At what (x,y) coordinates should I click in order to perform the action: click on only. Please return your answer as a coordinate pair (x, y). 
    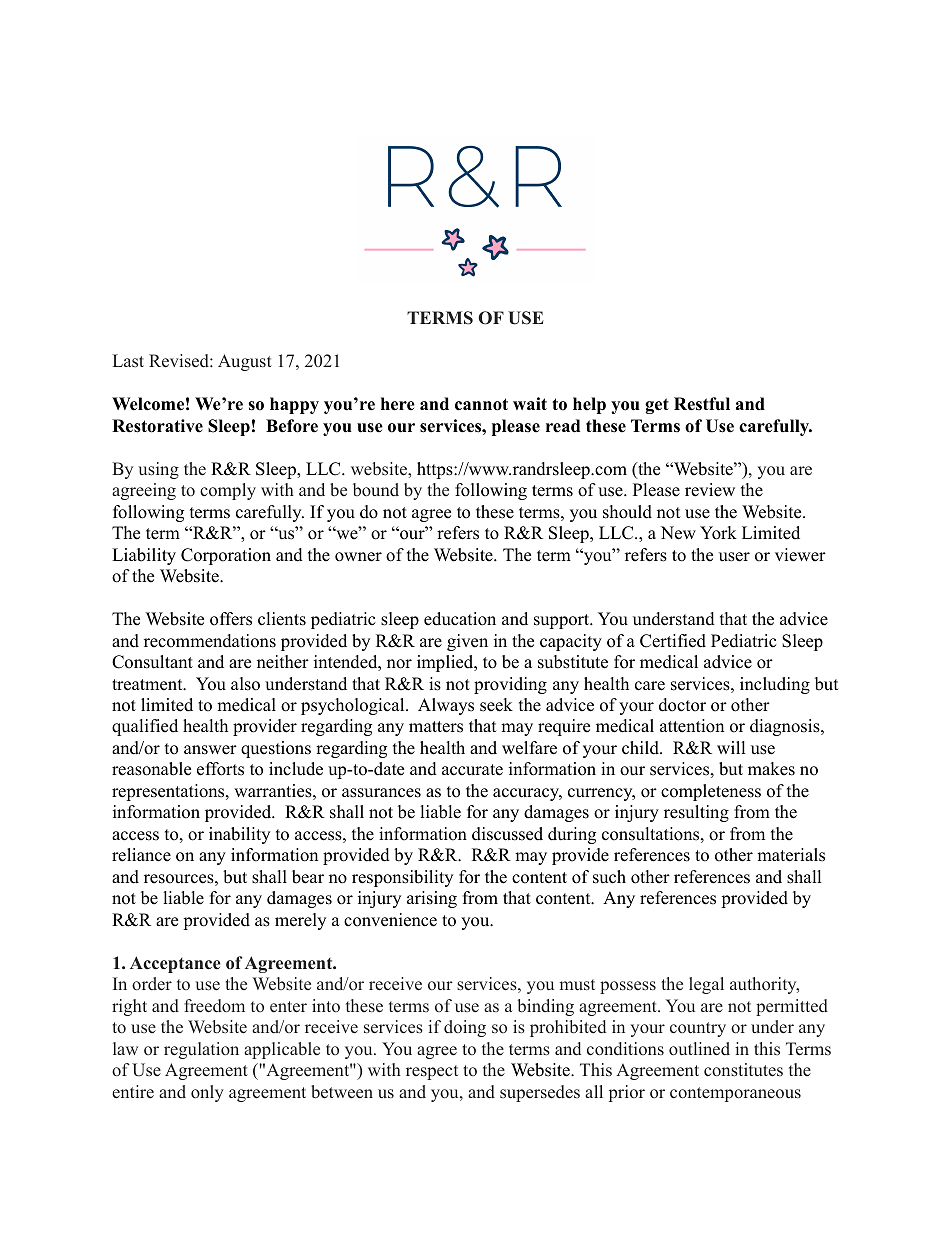
    Looking at the image, I should click on (207, 1093).
